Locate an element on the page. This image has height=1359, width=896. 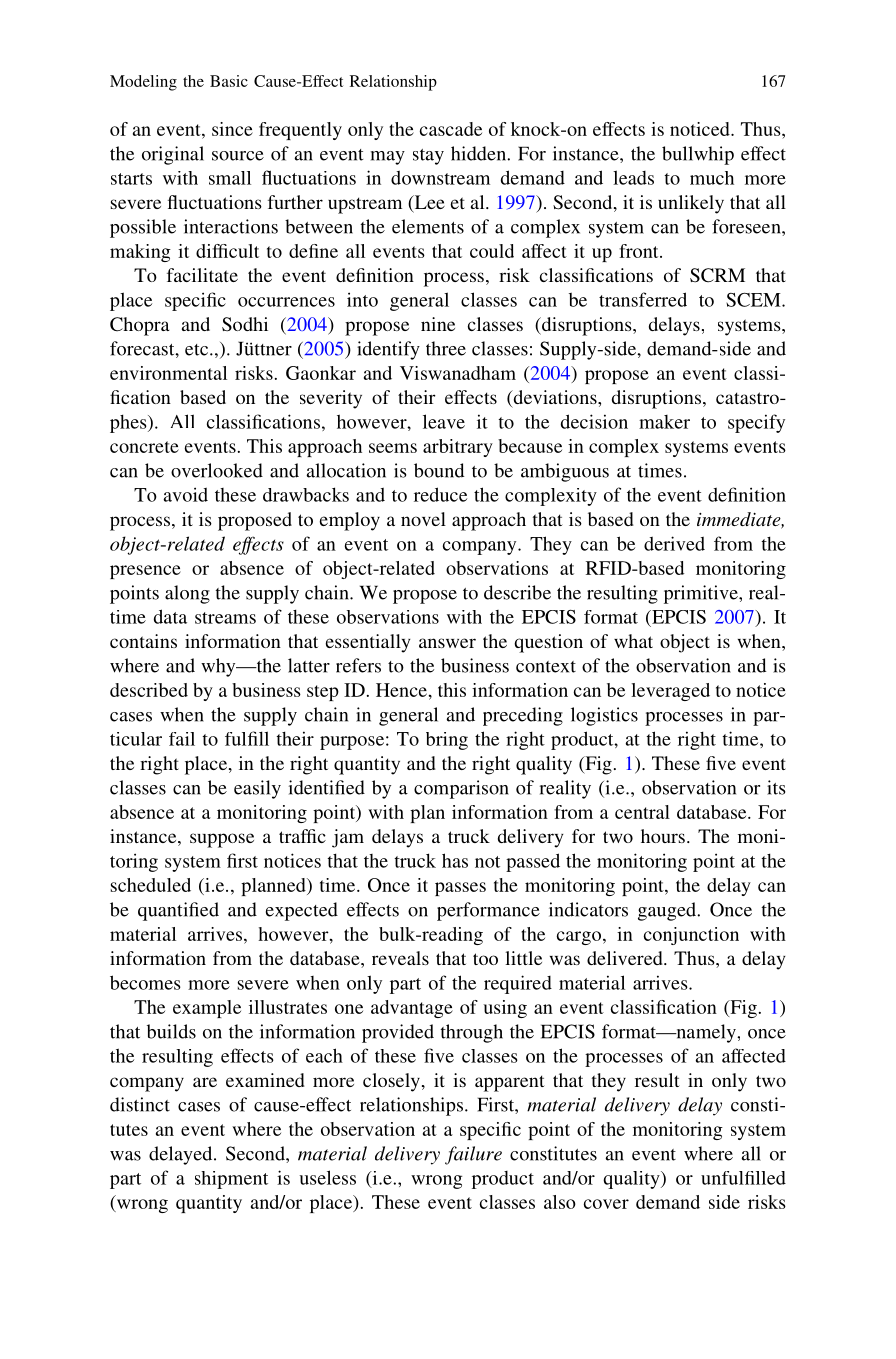
primitive is located at coordinates (702, 594).
